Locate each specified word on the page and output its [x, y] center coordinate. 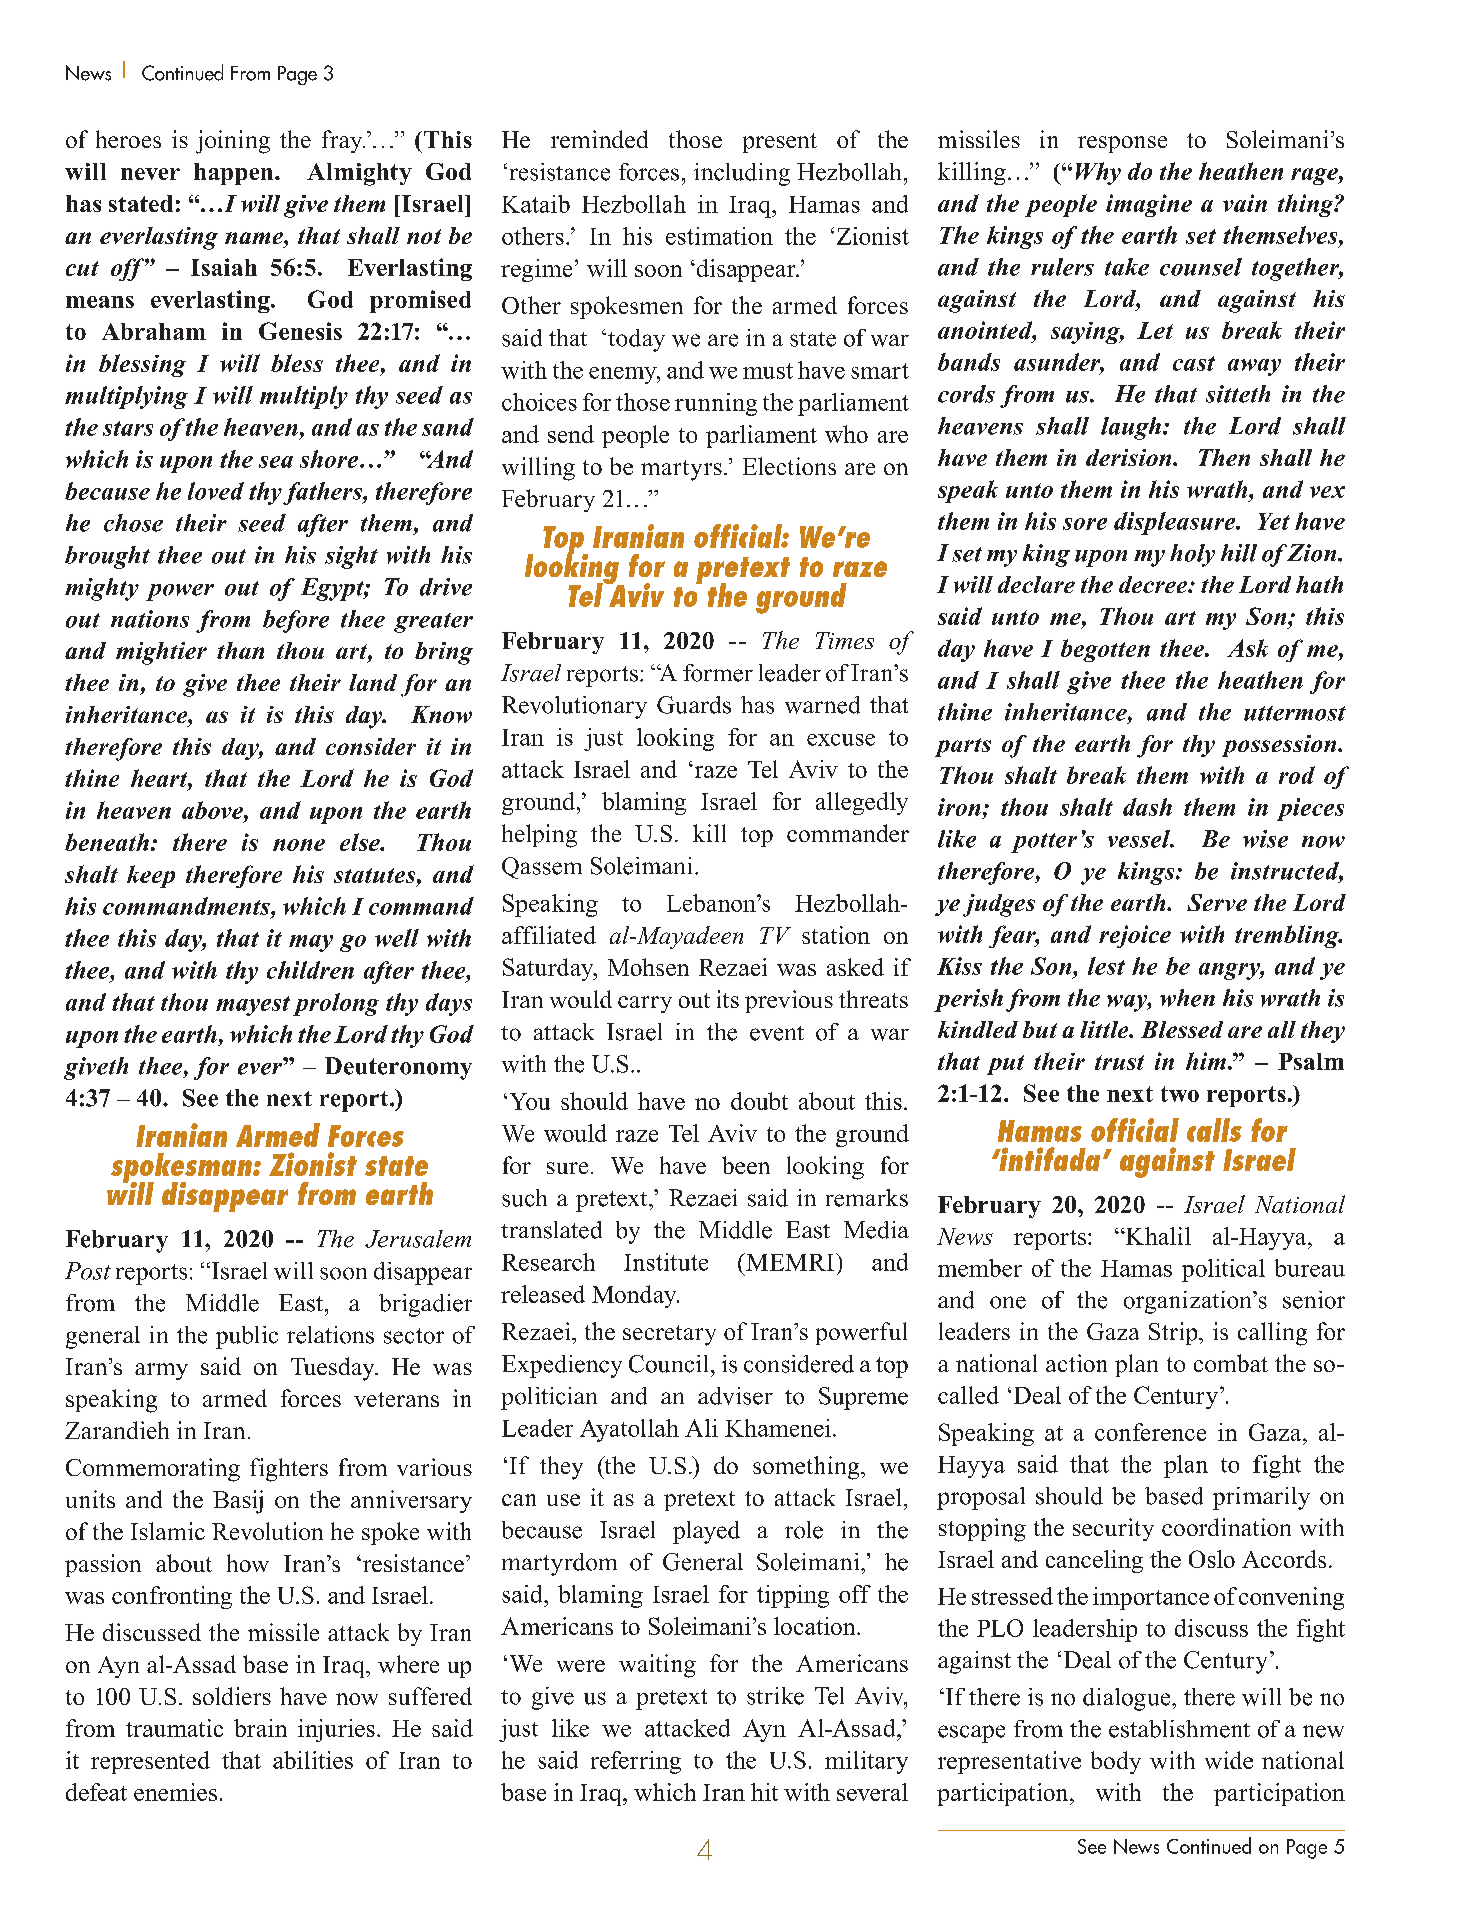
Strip [1174, 1333]
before [296, 621]
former [718, 673]
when [1187, 998]
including [742, 174]
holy [1192, 555]
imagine [1149, 205]
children [310, 970]
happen [235, 174]
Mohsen [648, 967]
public [247, 1337]
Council [668, 1364]
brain [260, 1728]
